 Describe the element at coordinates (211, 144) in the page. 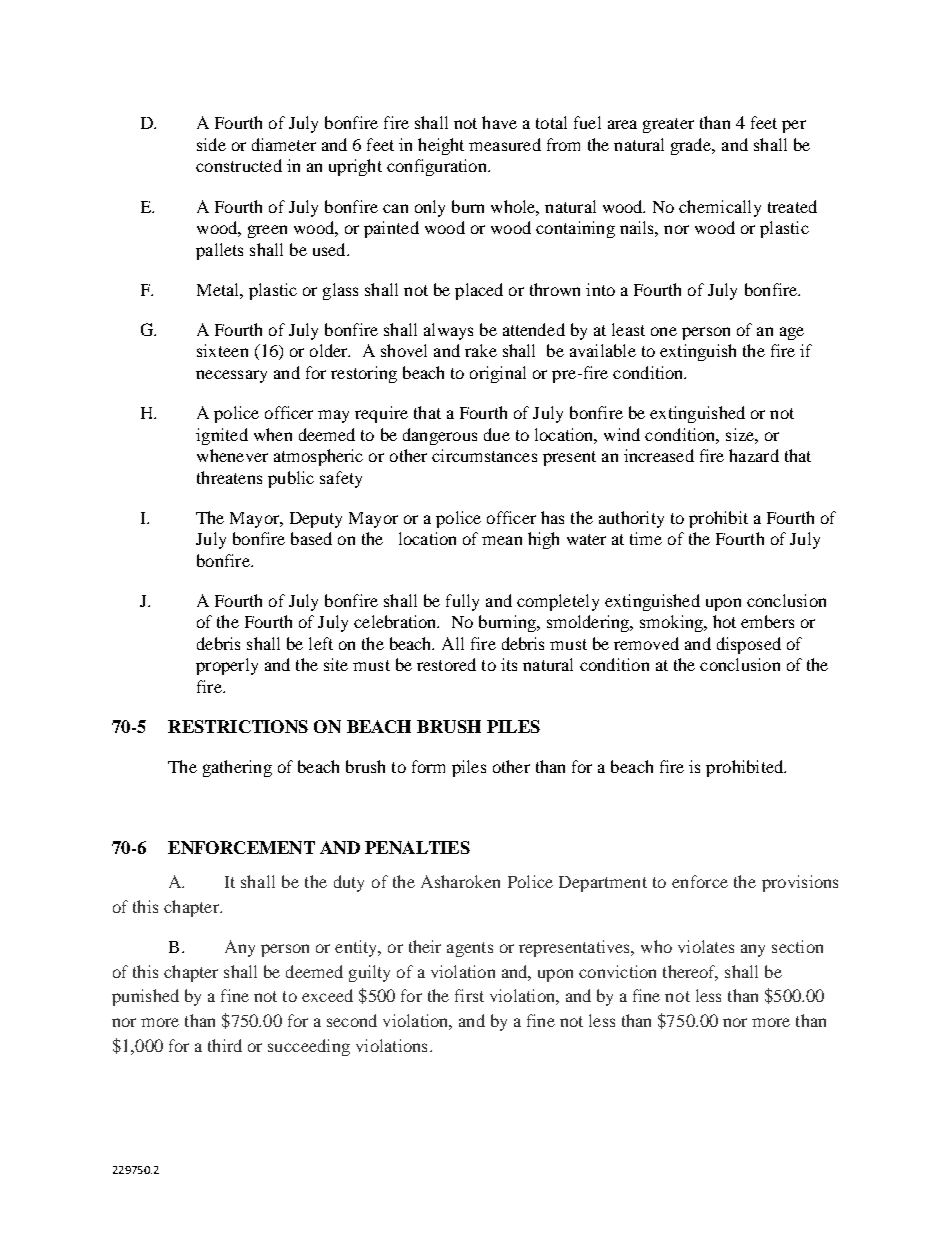

I see `side` at that location.
